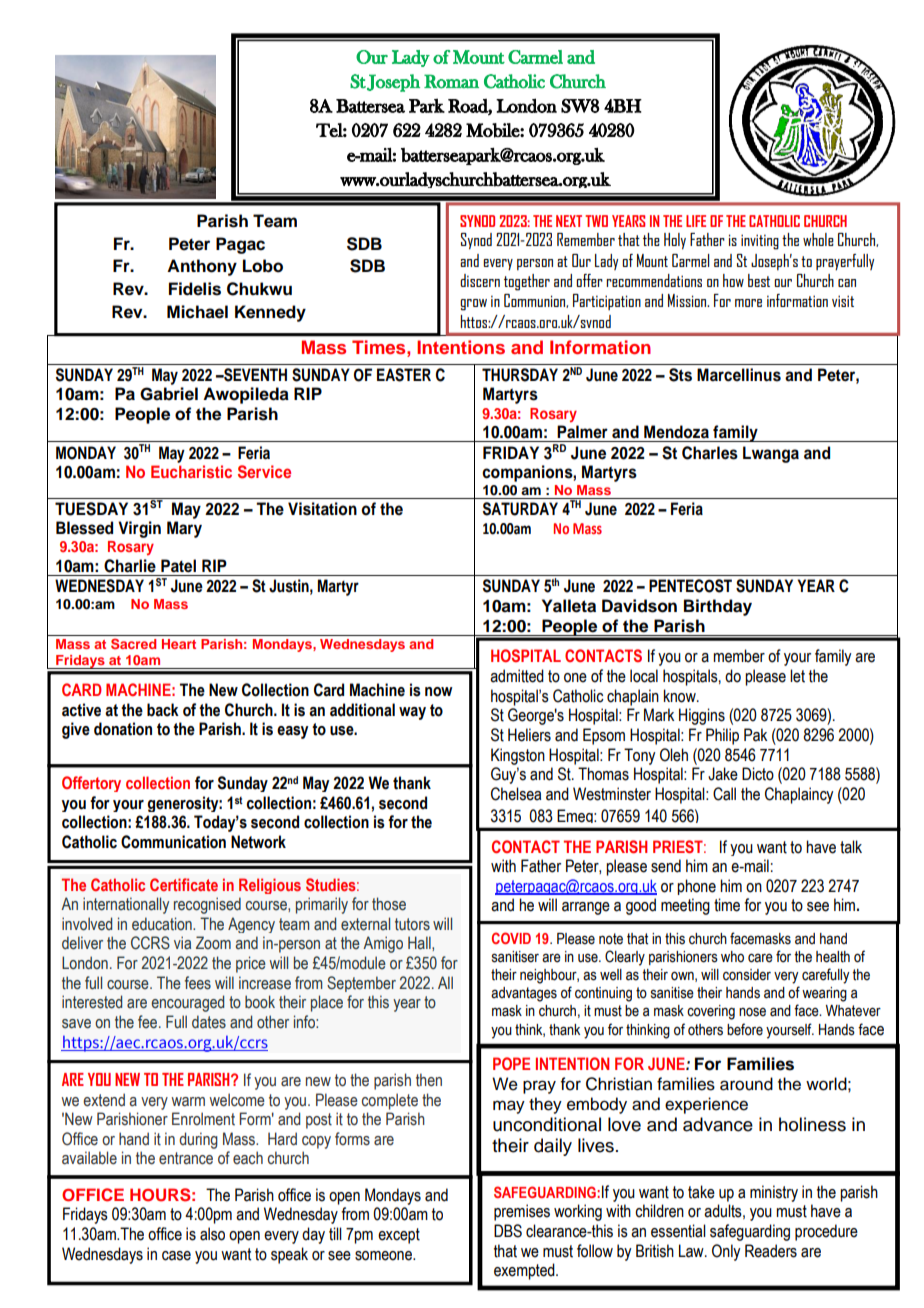 Image resolution: width=924 pixels, height=1308 pixels. What do you see at coordinates (771, 1251) in the screenshot?
I see `Readers` at bounding box center [771, 1251].
